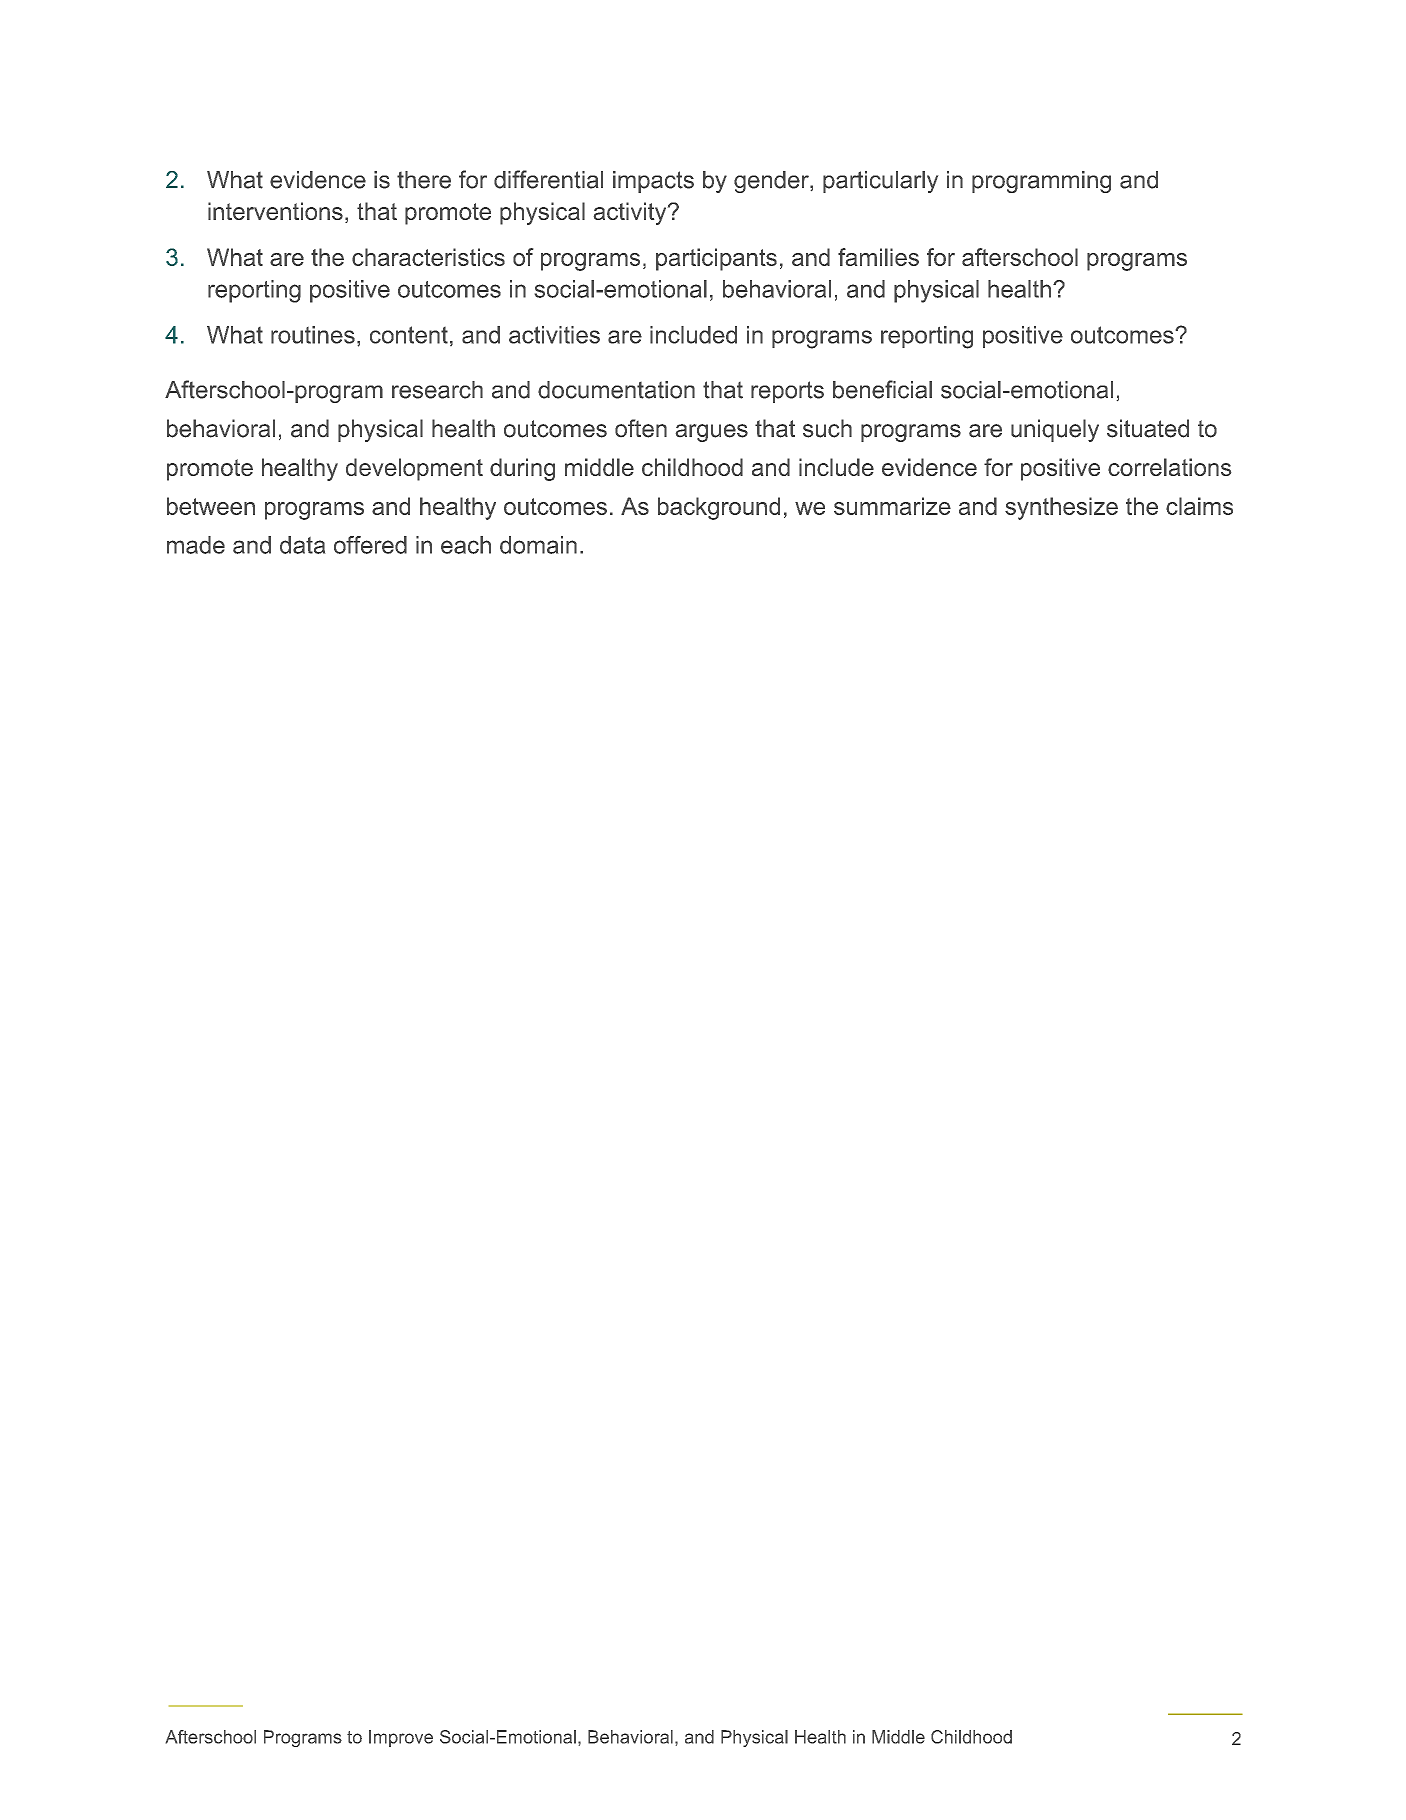 This screenshot has height=1820, width=1406. I want to click on interventions, so click(275, 211).
